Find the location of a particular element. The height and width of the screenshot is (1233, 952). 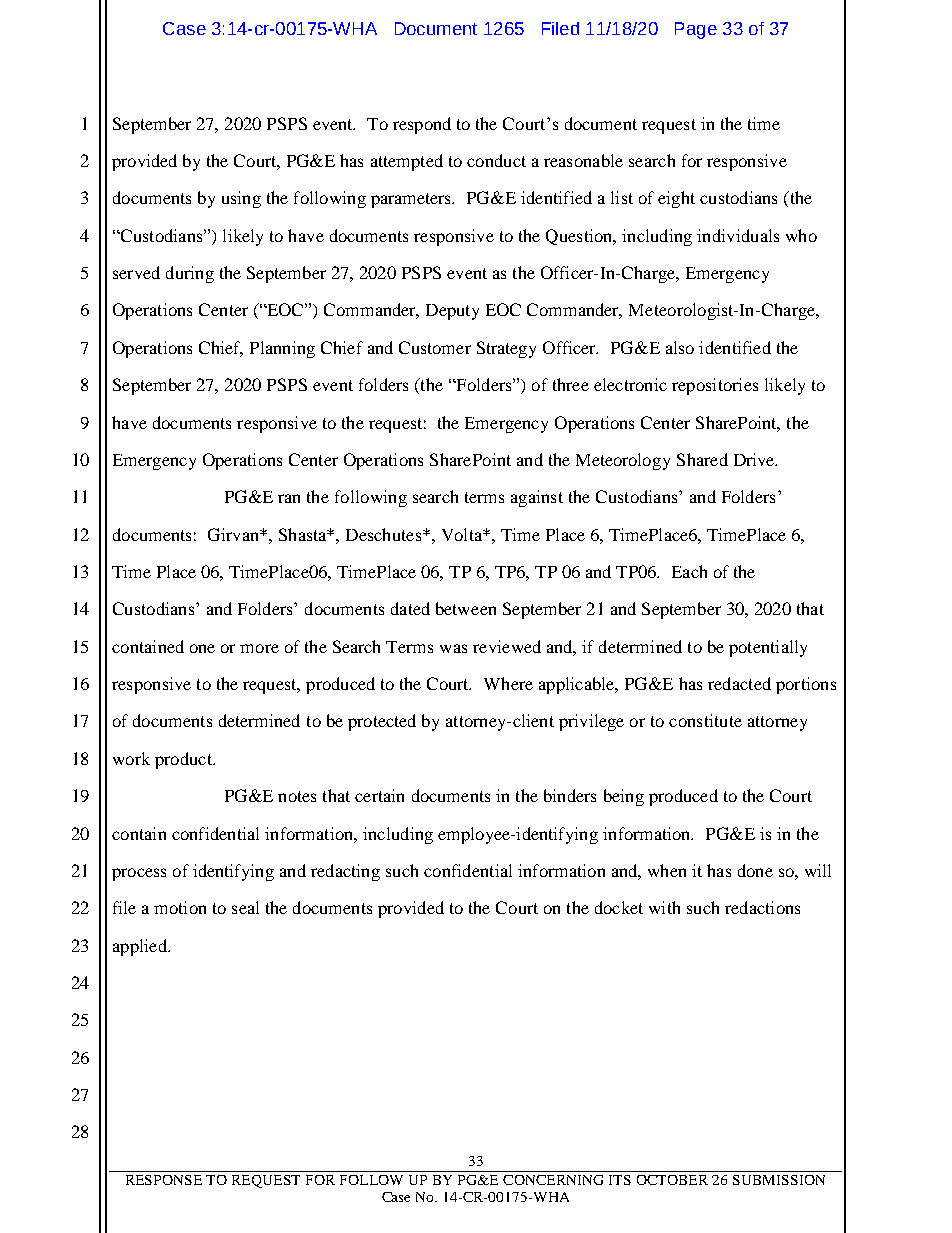

potentially is located at coordinates (768, 648).
